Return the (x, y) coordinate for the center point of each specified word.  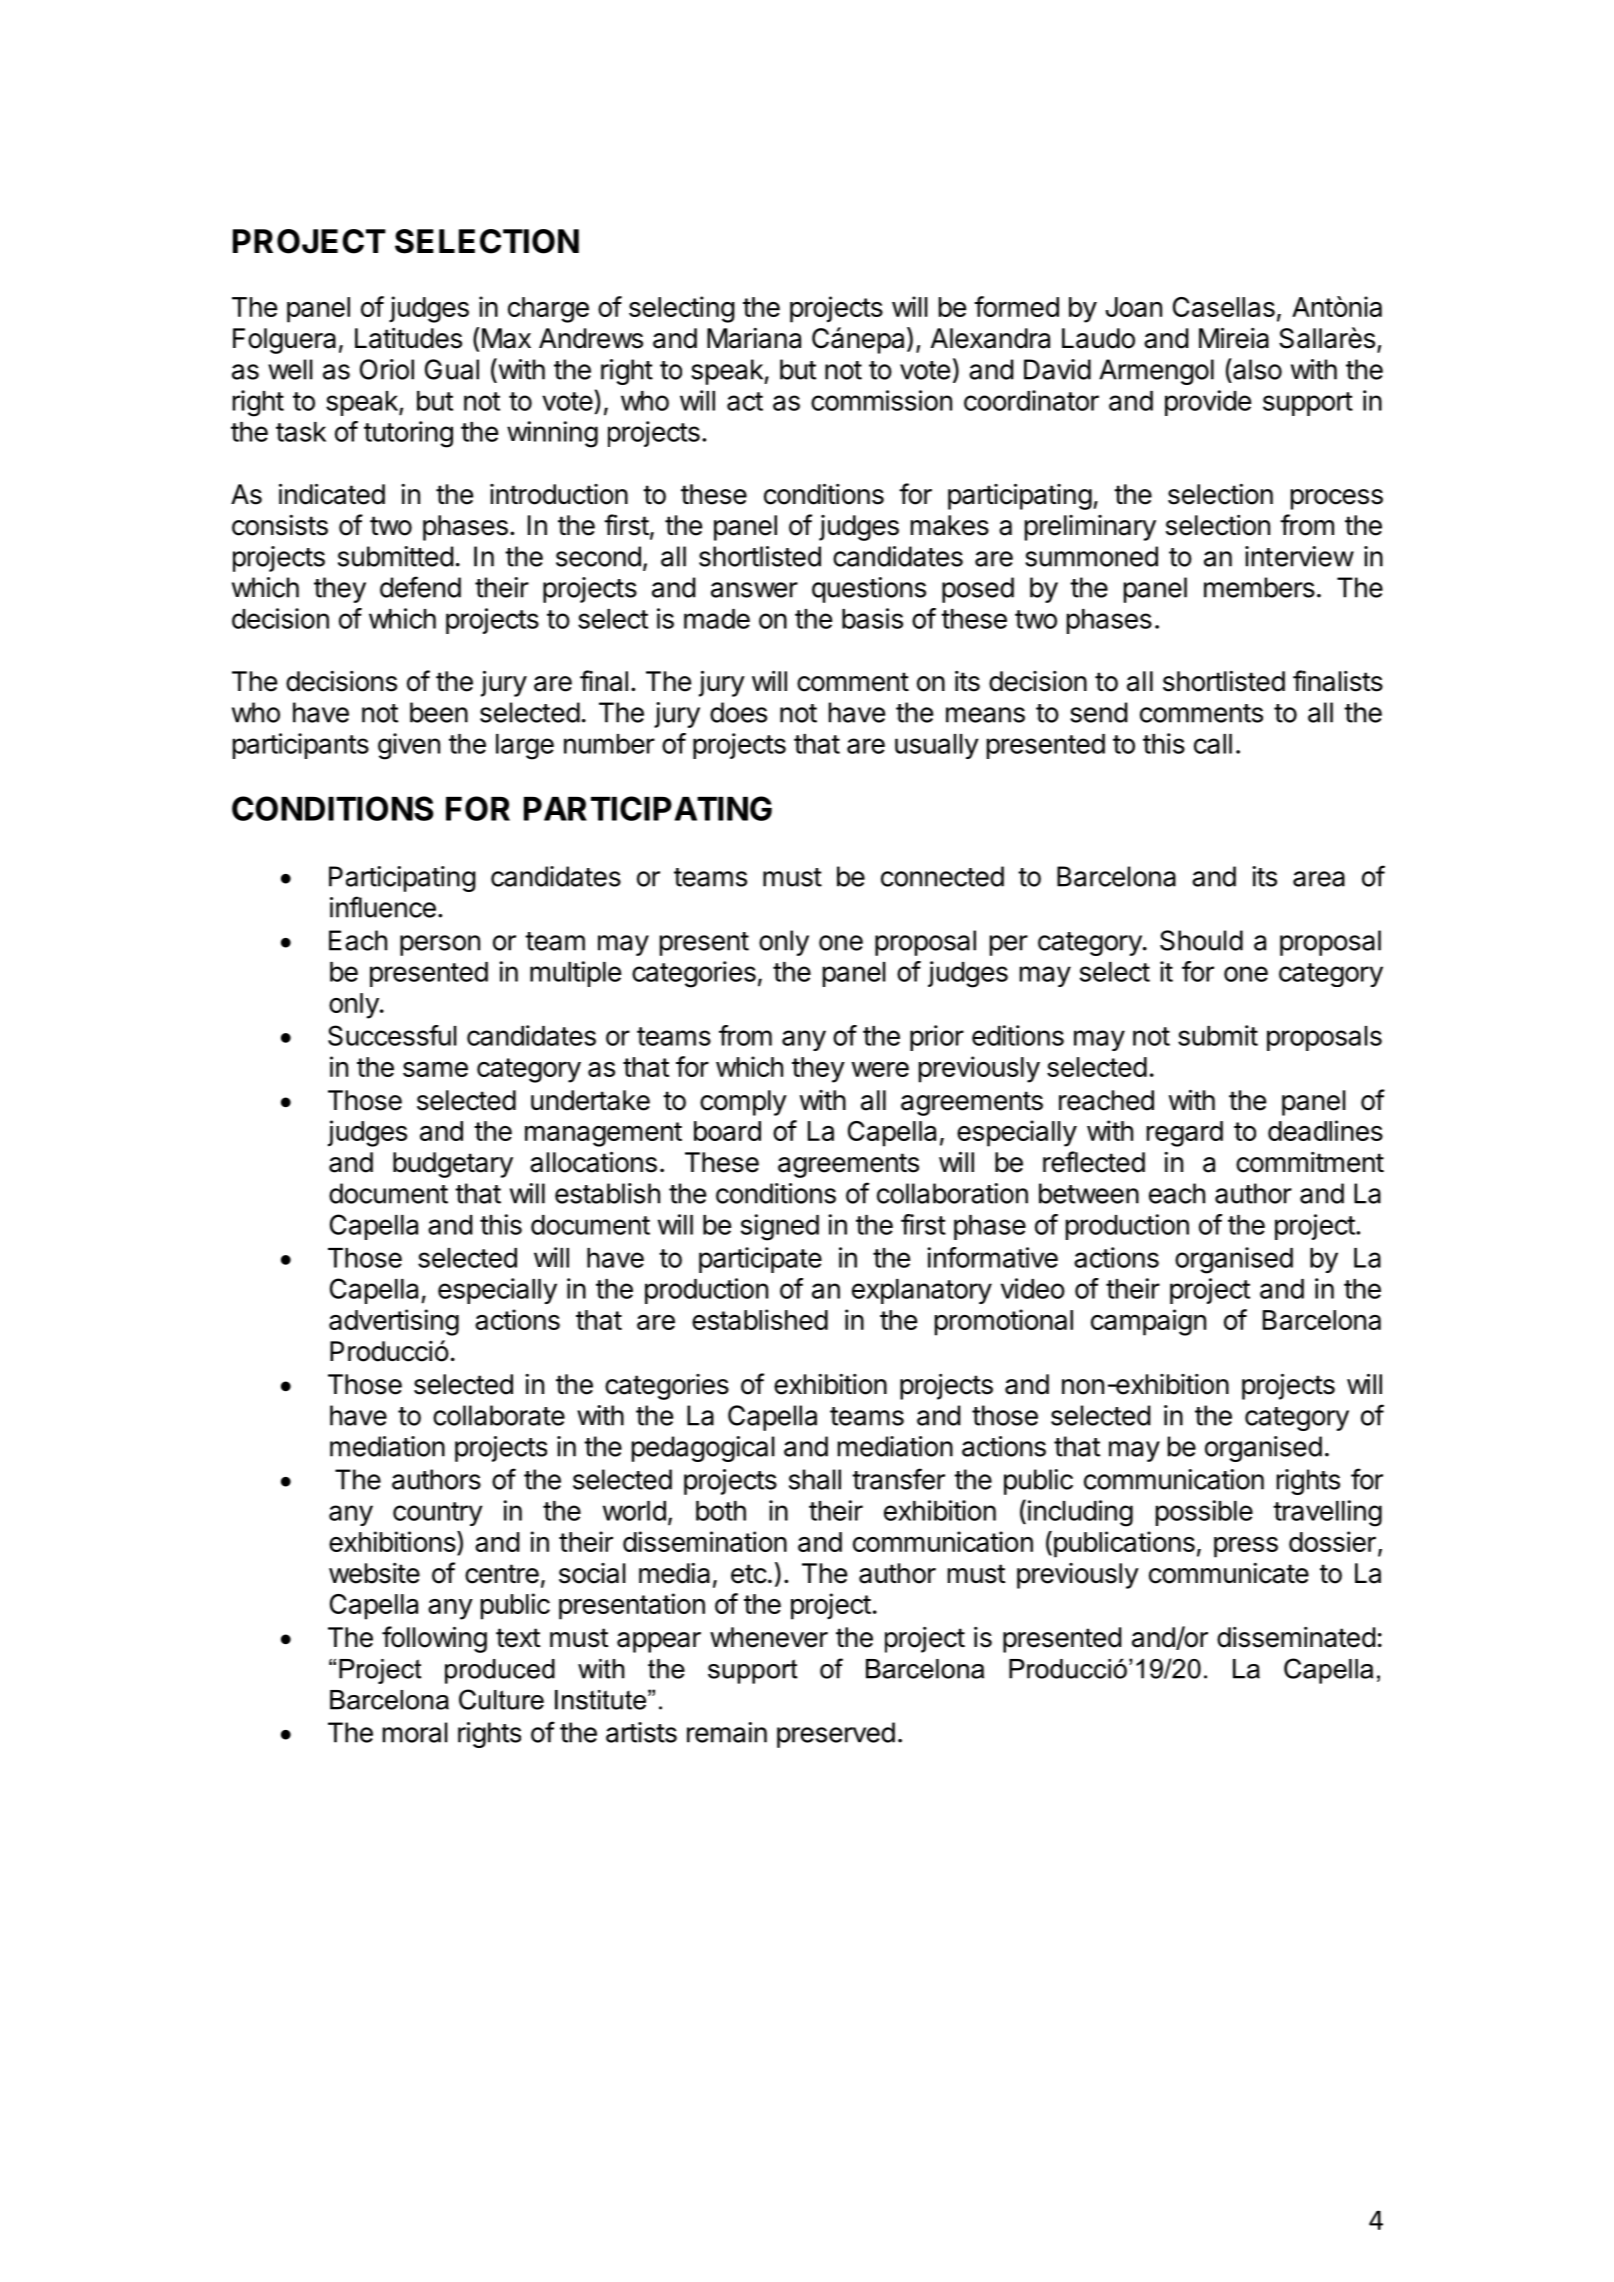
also (1256, 369)
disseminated (1296, 1637)
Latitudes (408, 338)
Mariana (754, 338)
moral (415, 1732)
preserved (836, 1735)
